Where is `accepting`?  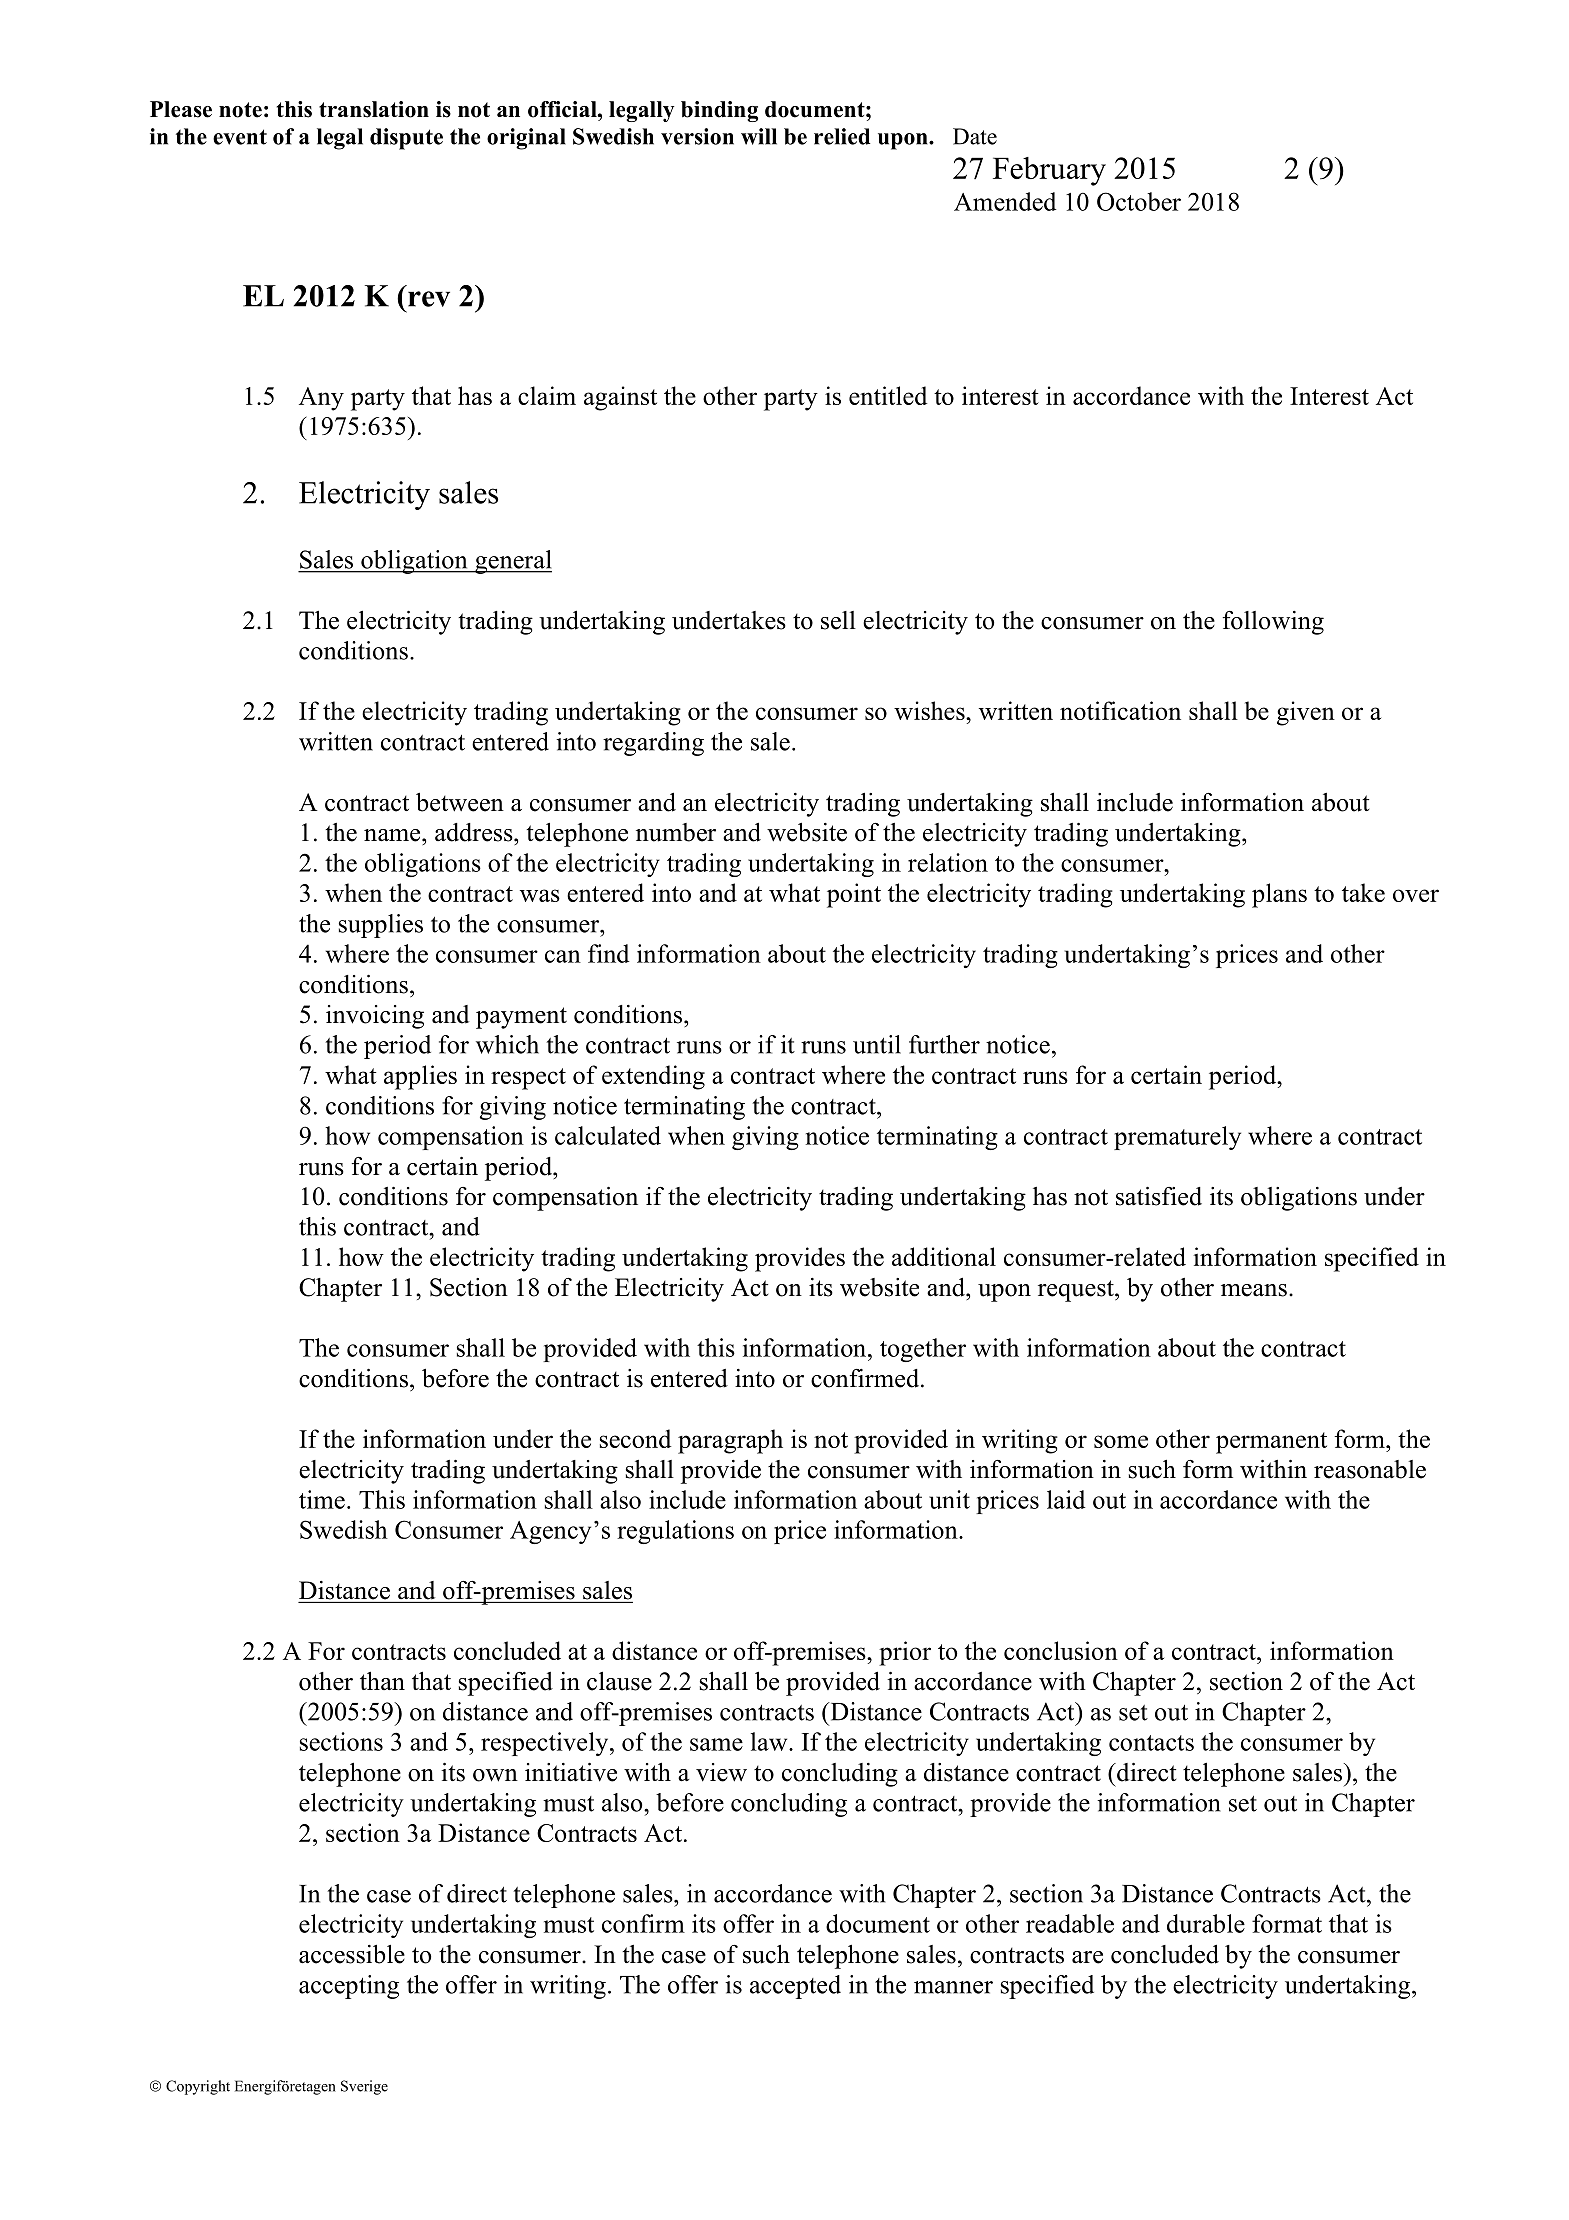
accepting is located at coordinates (349, 1987).
